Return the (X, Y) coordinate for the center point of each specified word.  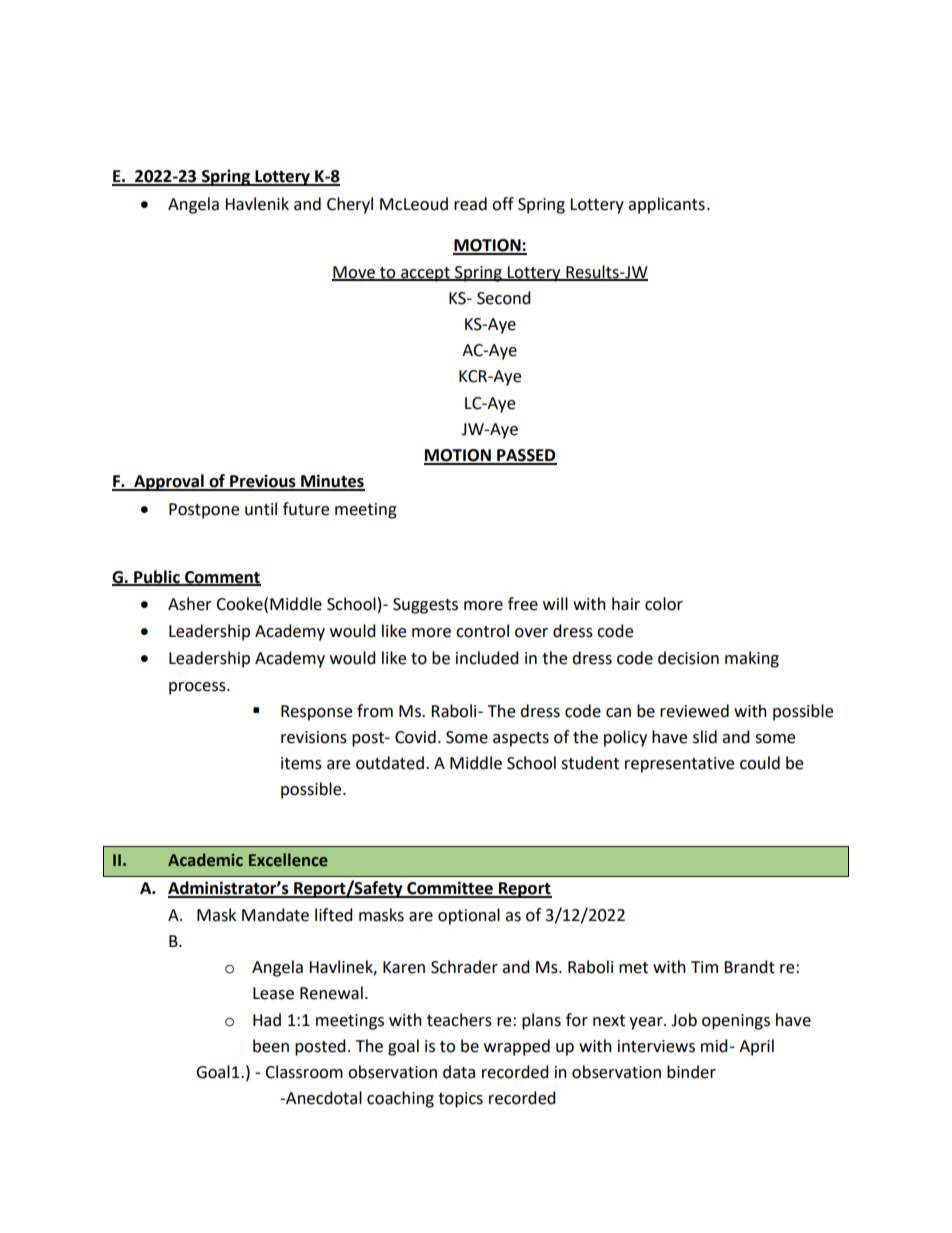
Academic (205, 860)
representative (679, 765)
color (664, 604)
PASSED (526, 456)
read (470, 204)
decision (688, 658)
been (271, 1046)
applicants (666, 205)
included (487, 658)
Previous (263, 482)
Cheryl (350, 205)
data (459, 1072)
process (198, 688)
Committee (450, 889)
